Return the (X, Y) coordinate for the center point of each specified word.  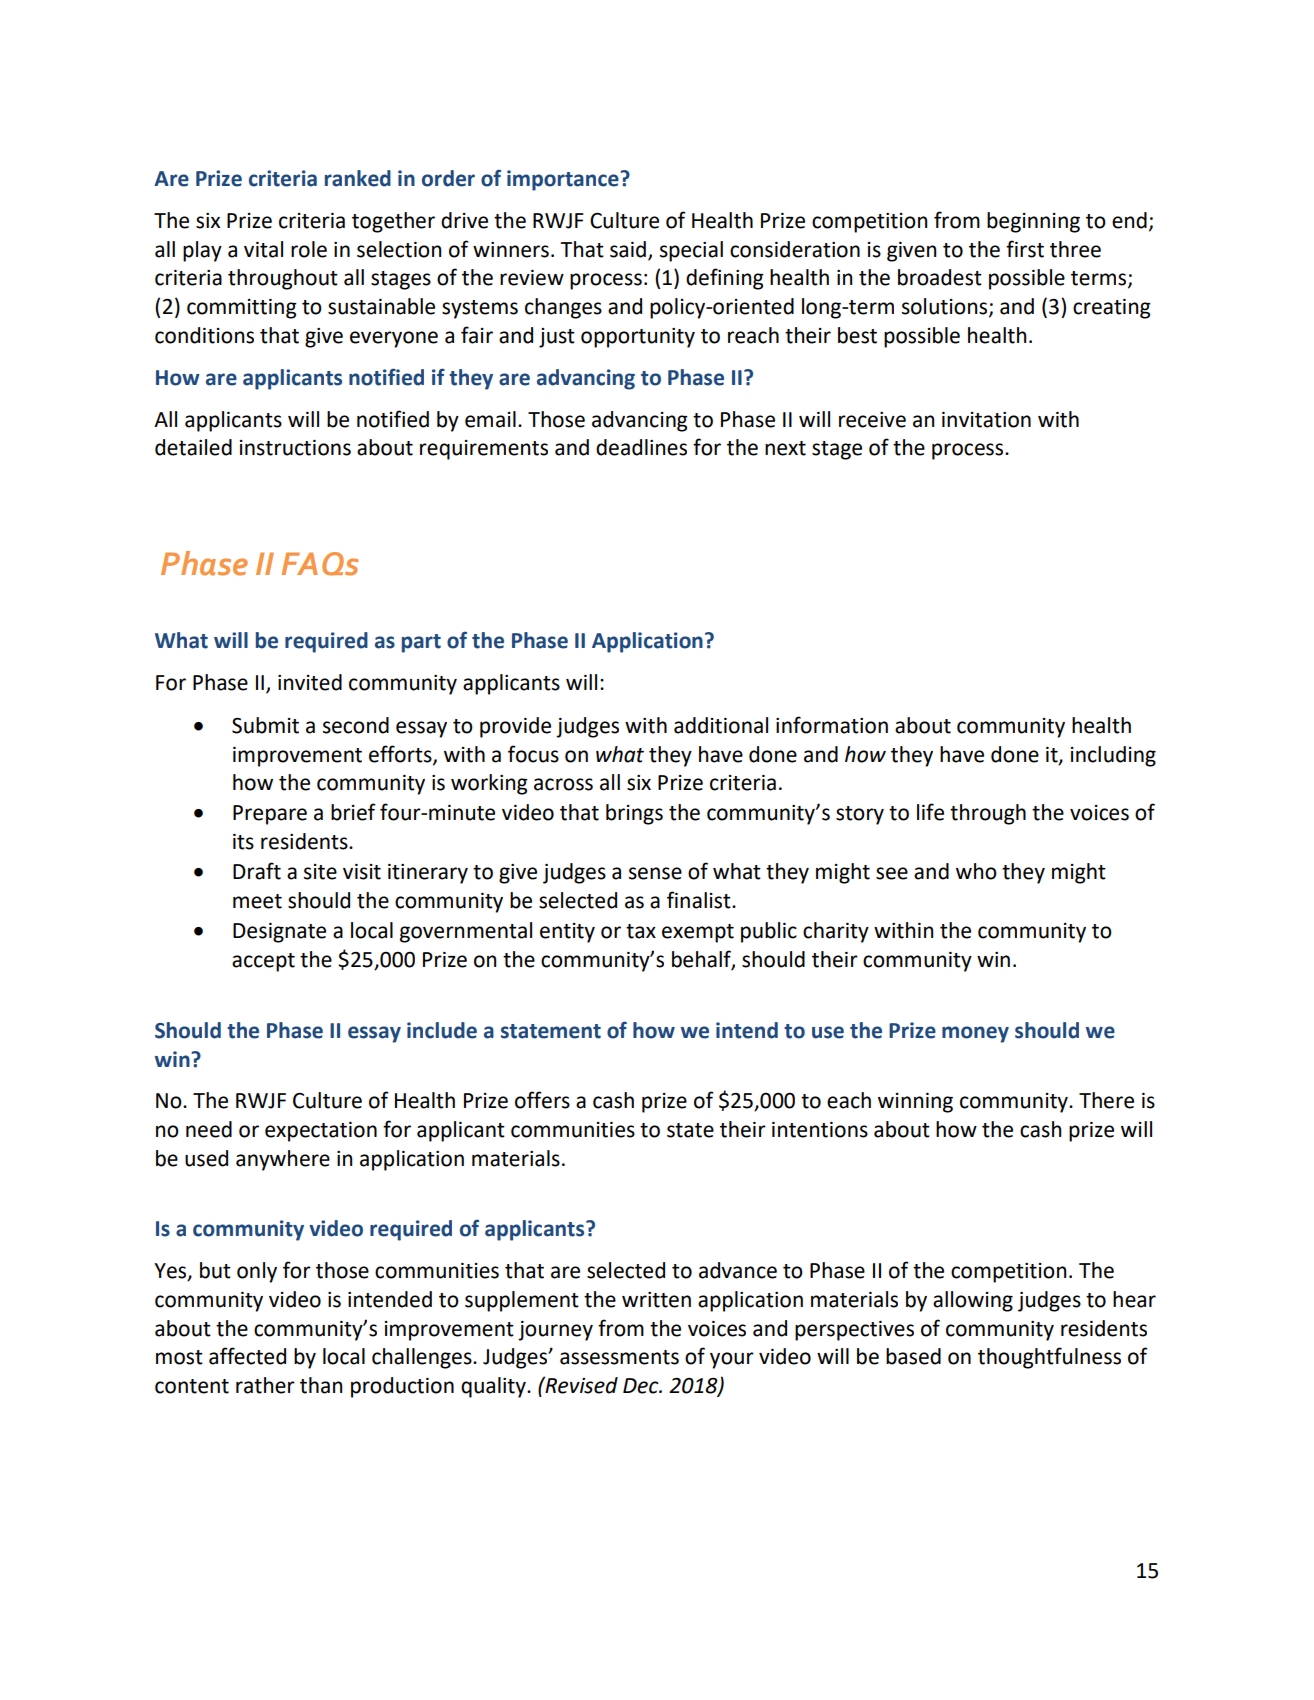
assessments (619, 1357)
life (930, 812)
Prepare (270, 815)
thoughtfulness (1049, 1358)
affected (247, 1356)
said (628, 249)
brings (634, 814)
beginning (1033, 222)
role (309, 249)
